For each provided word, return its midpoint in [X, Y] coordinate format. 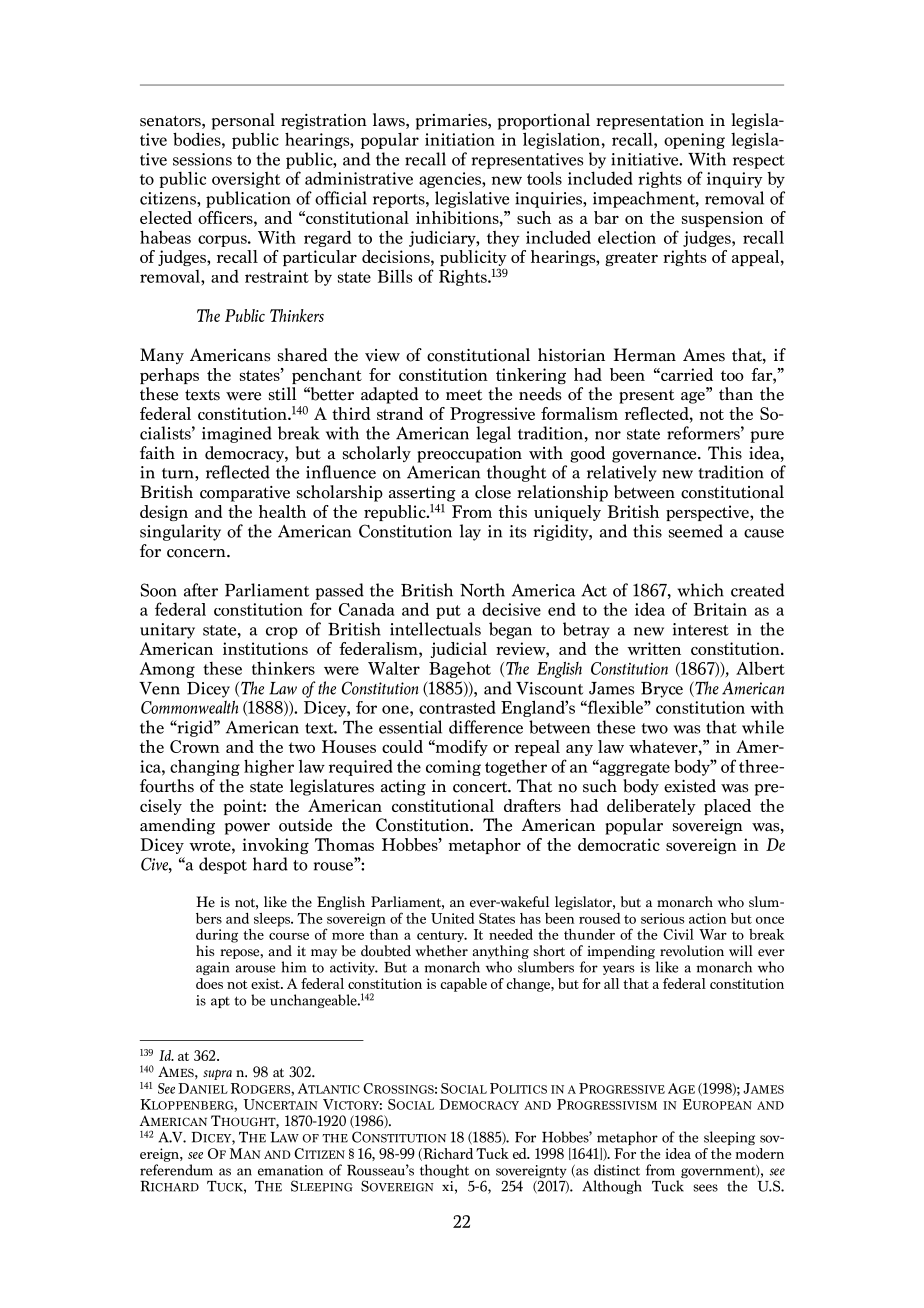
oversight [246, 180]
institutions [265, 648]
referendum [176, 1170]
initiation [460, 139]
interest [701, 629]
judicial [459, 650]
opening [694, 141]
